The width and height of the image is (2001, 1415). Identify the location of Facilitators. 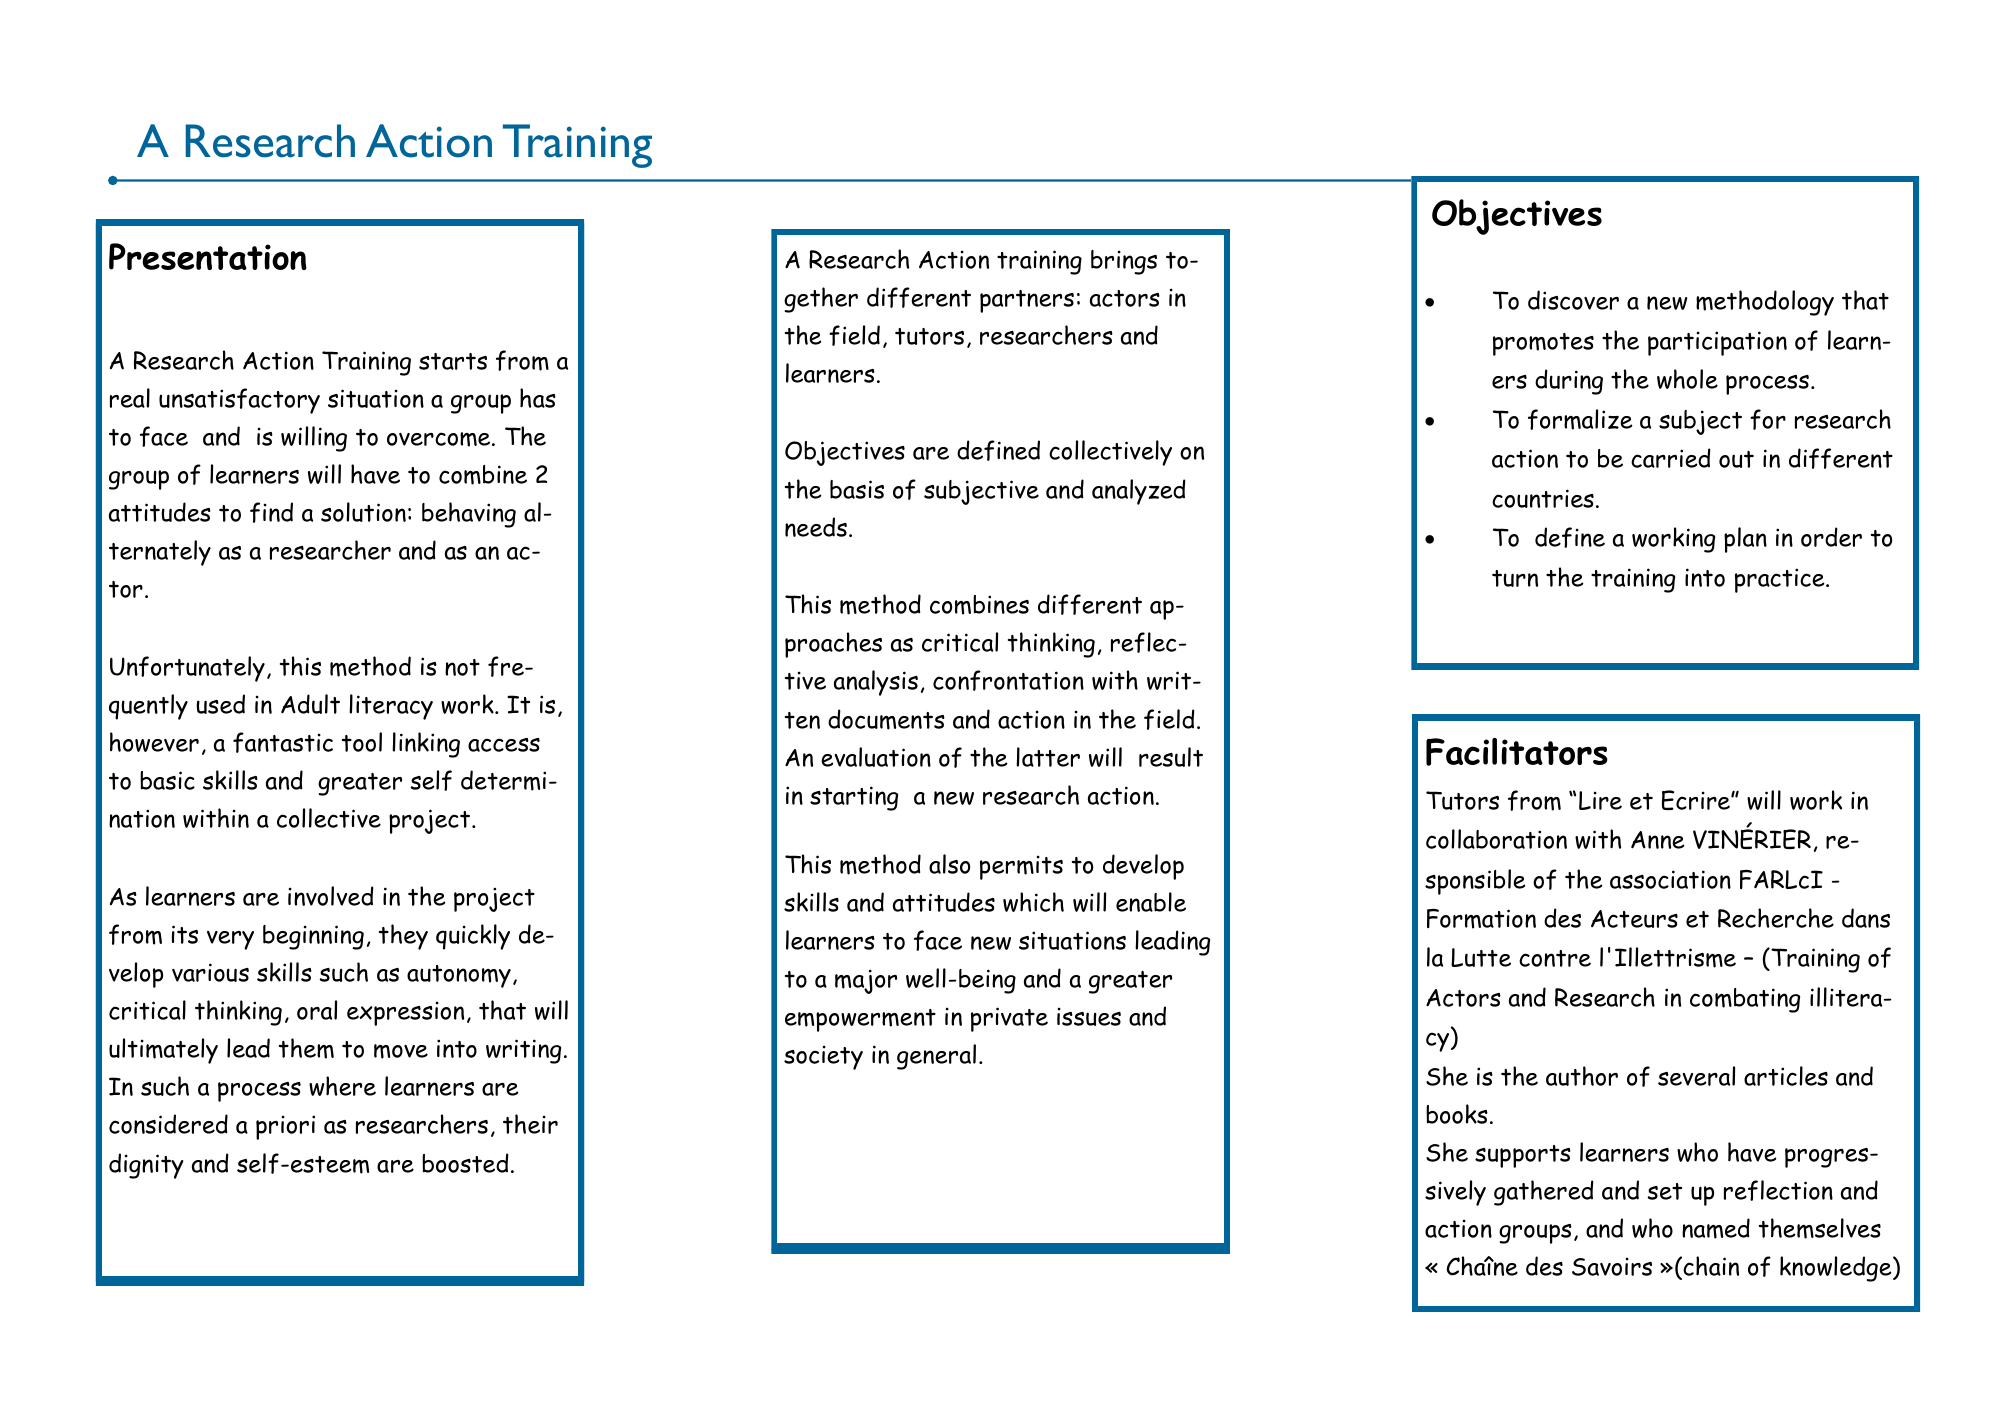
(1517, 752).
